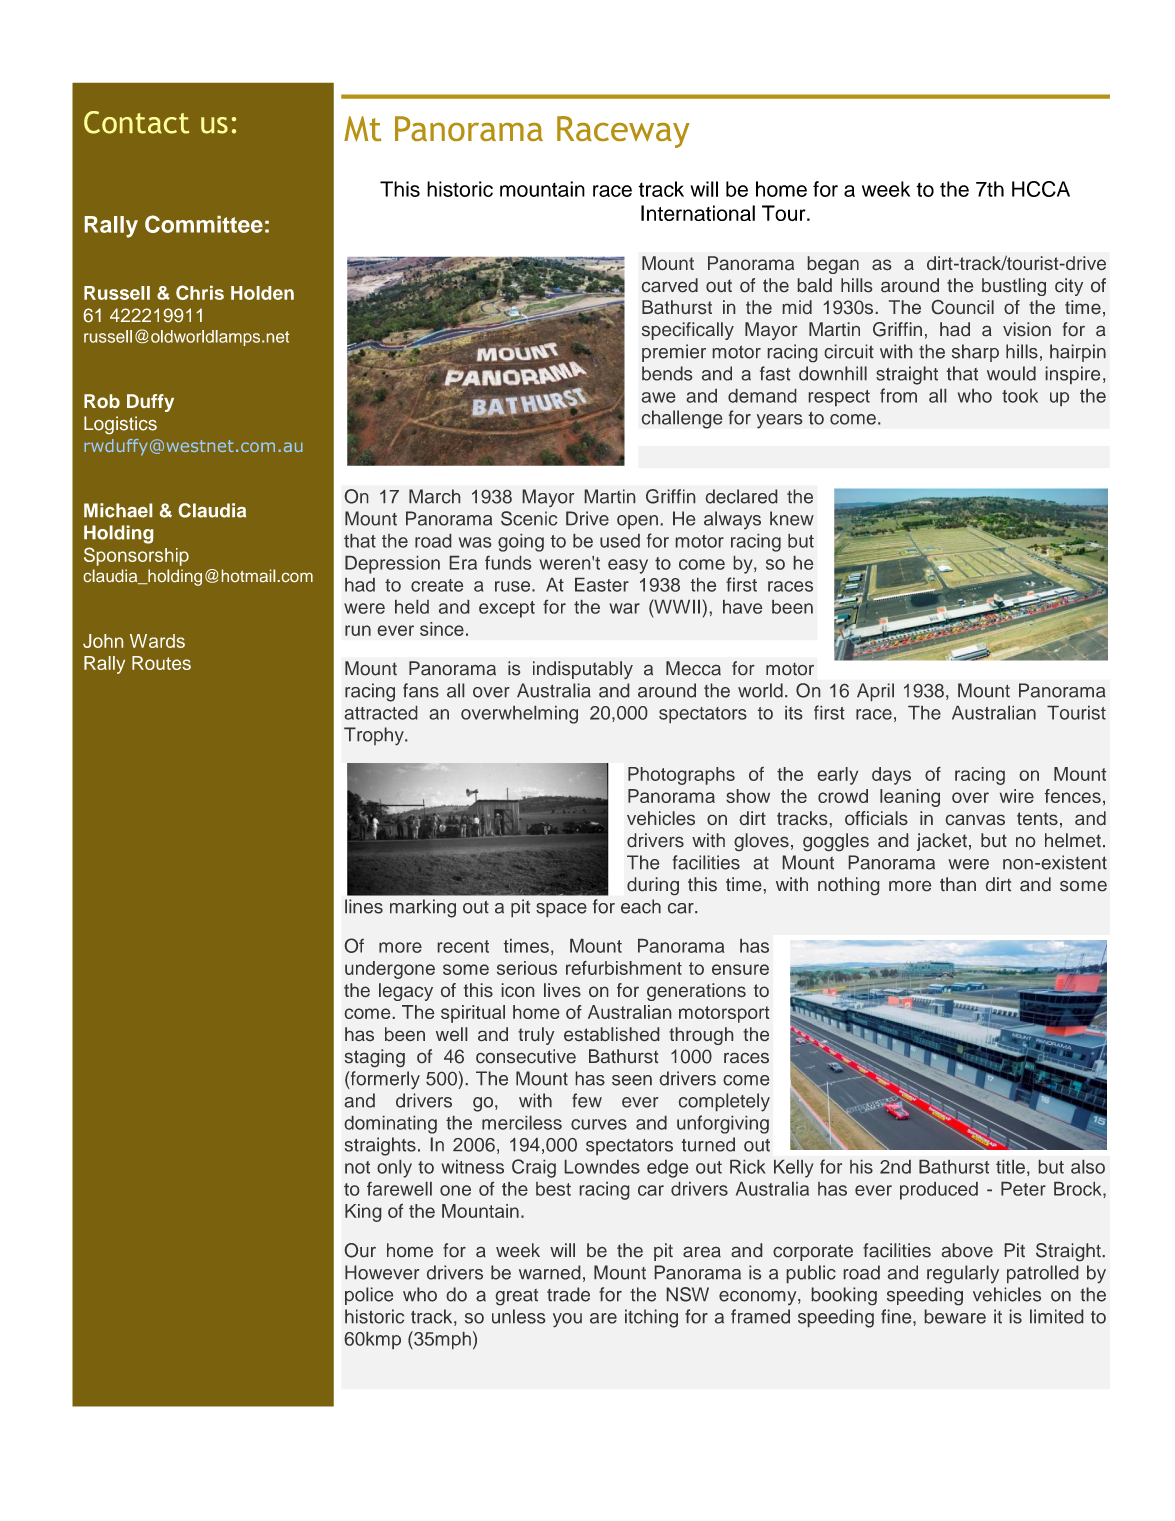 The image size is (1175, 1521). What do you see at coordinates (136, 122) in the screenshot?
I see `Contact` at bounding box center [136, 122].
